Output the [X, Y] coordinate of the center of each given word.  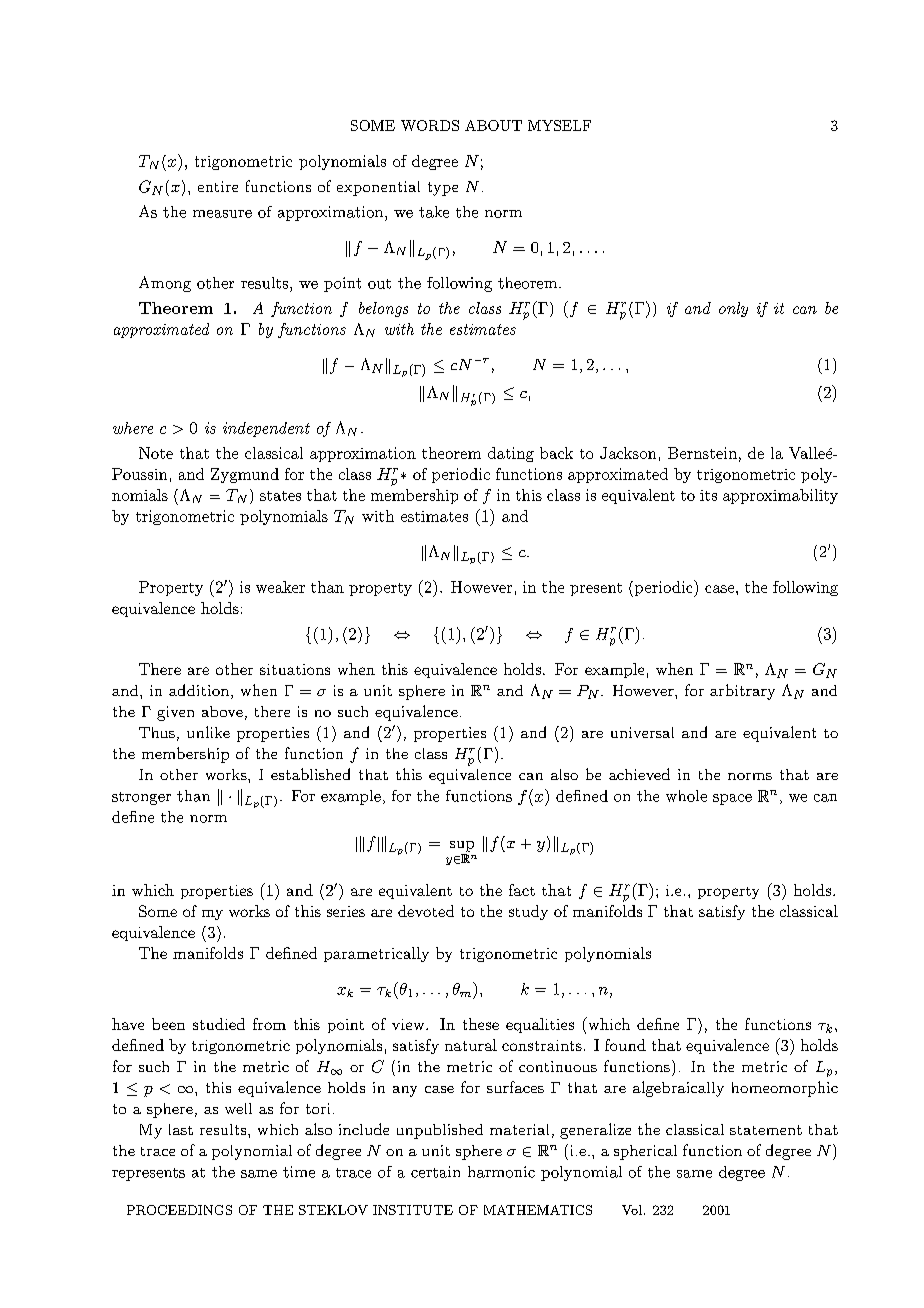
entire [218, 186]
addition [199, 690]
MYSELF [559, 125]
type [443, 189]
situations [295, 669]
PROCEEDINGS [179, 1210]
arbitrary [742, 692]
